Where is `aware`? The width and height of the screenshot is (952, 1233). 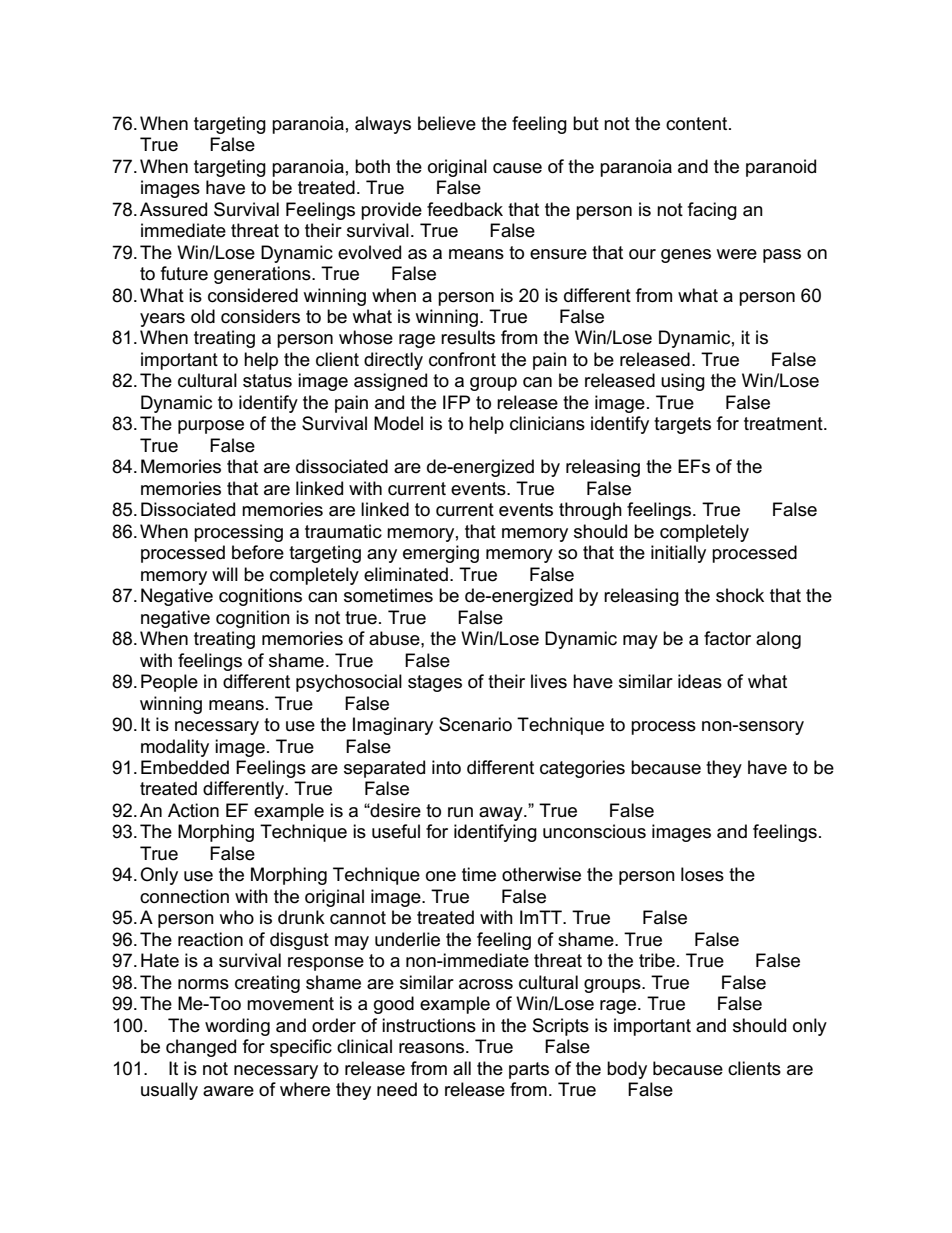 aware is located at coordinates (228, 1091).
